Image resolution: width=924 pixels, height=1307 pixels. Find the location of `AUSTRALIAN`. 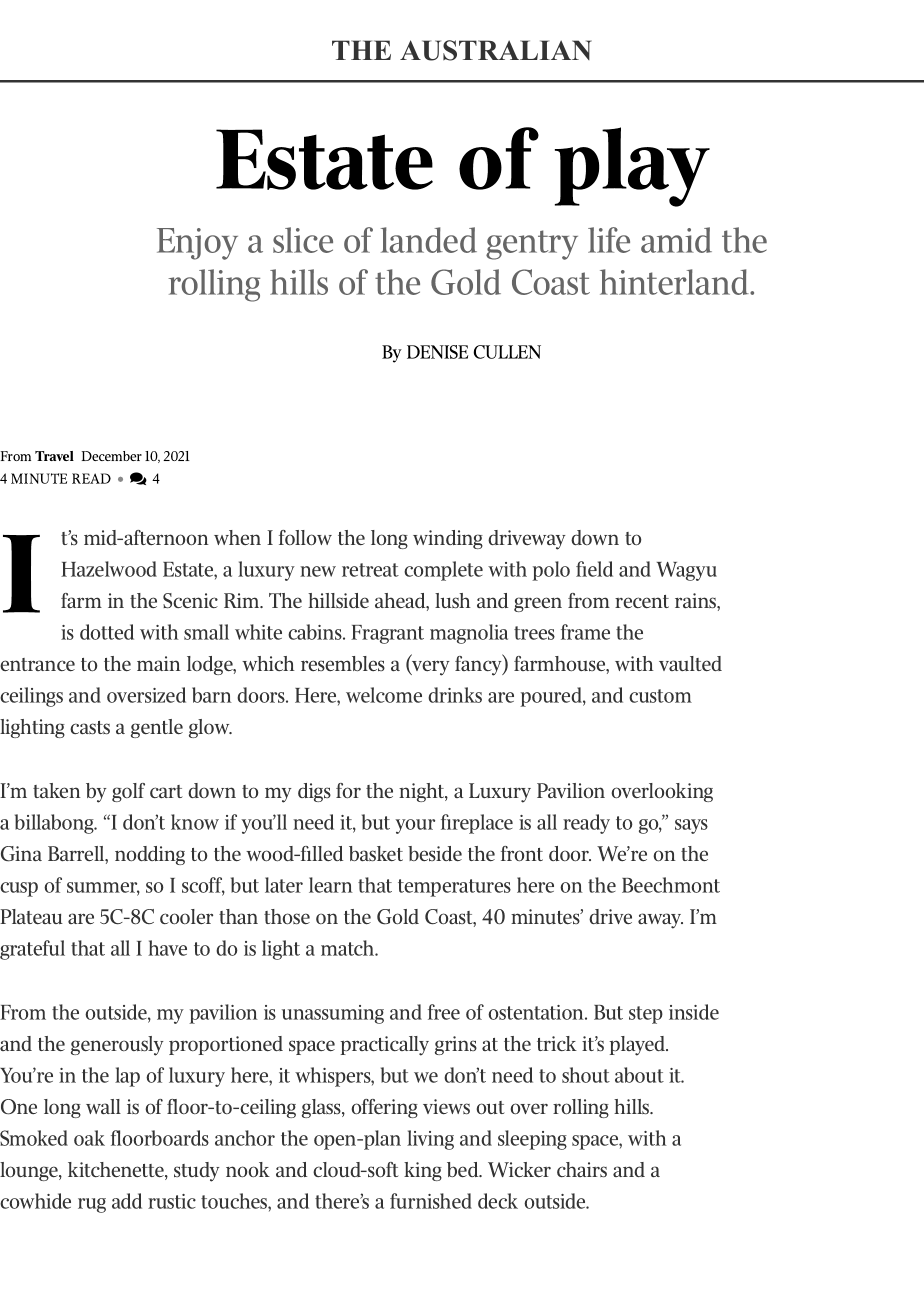

AUSTRALIAN is located at coordinates (496, 50).
